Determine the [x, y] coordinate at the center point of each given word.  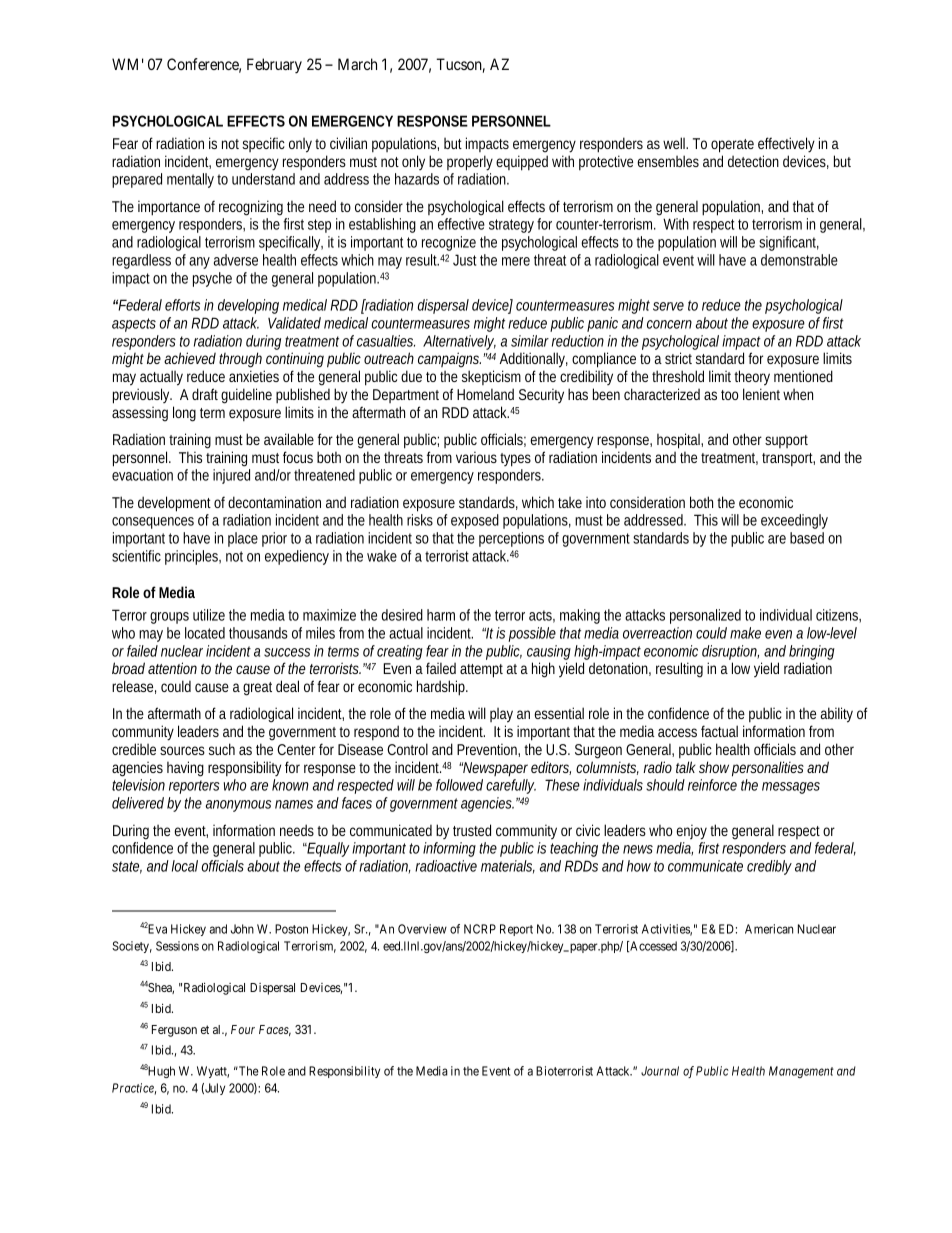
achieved [190, 358]
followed [459, 785]
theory [752, 378]
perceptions [511, 539]
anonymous [238, 806]
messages [791, 788]
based [807, 538]
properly [470, 163]
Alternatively [459, 344]
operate [732, 146]
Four [243, 1029]
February [274, 66]
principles [193, 557]
